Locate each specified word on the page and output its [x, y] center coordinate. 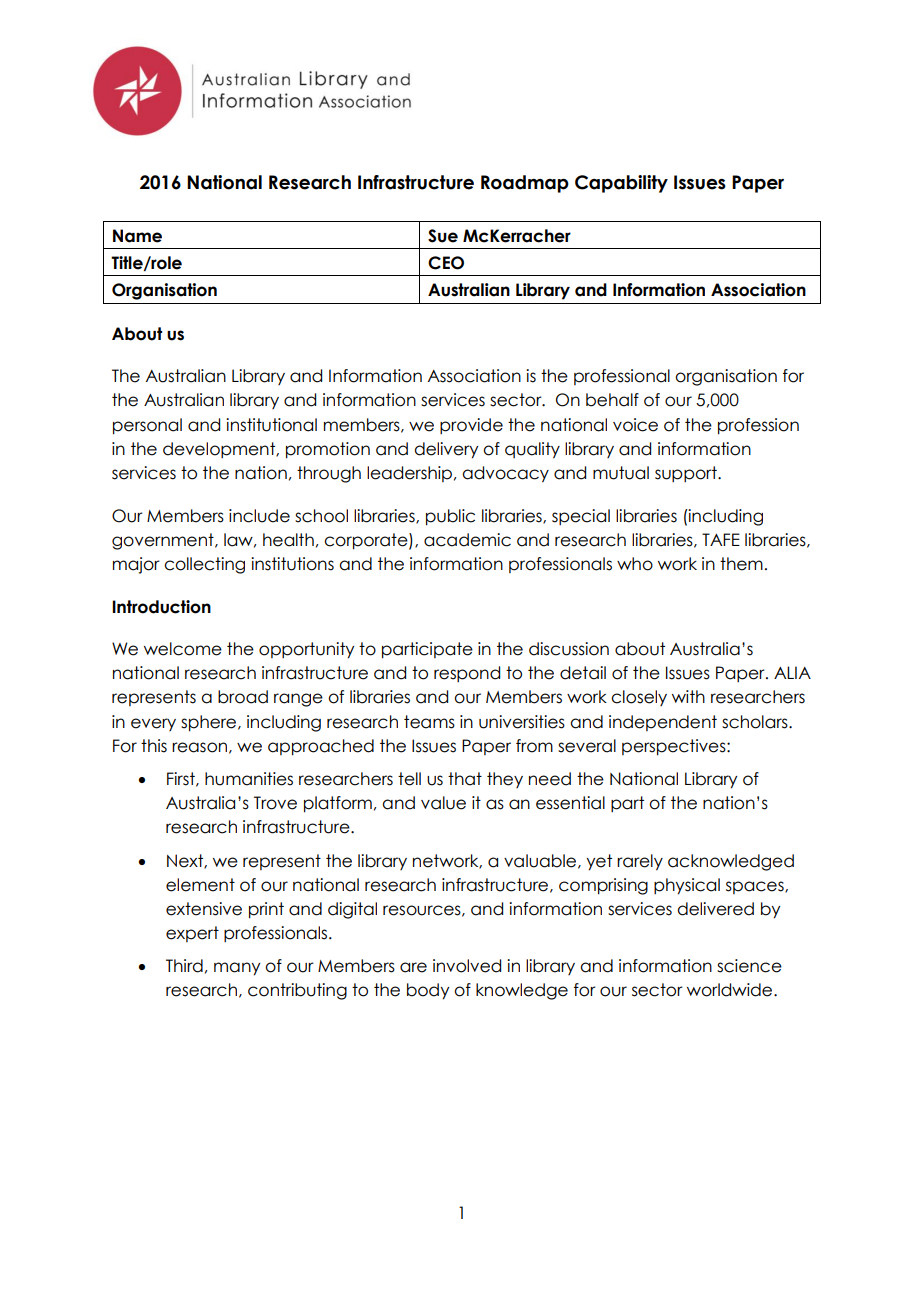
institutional [271, 425]
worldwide [731, 990]
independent [663, 723]
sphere [210, 723]
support [687, 474]
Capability [621, 184]
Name [137, 236]
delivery [446, 450]
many [237, 969]
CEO [446, 263]
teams [429, 722]
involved [467, 966]
